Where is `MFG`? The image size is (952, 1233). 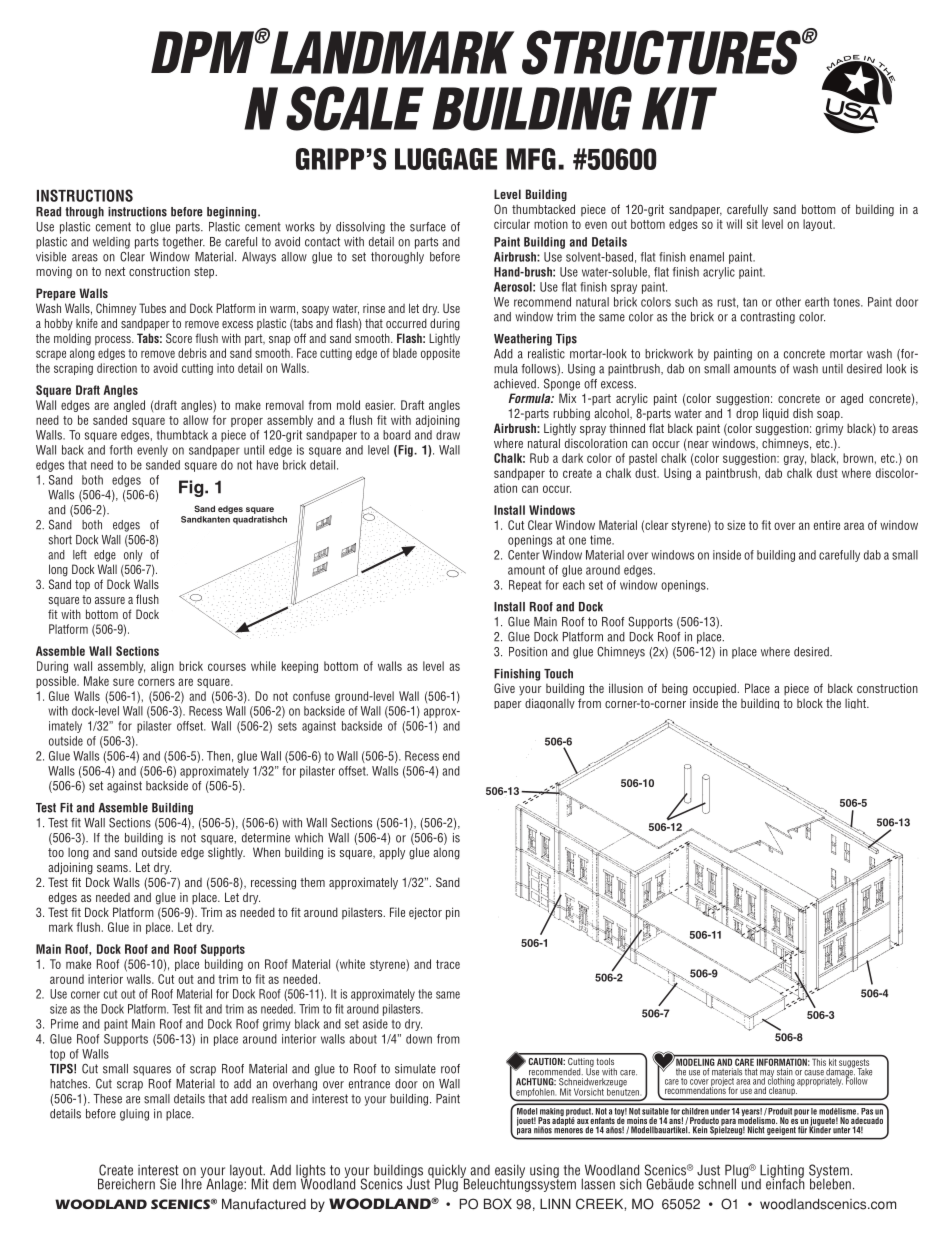
MFG is located at coordinates (531, 159).
